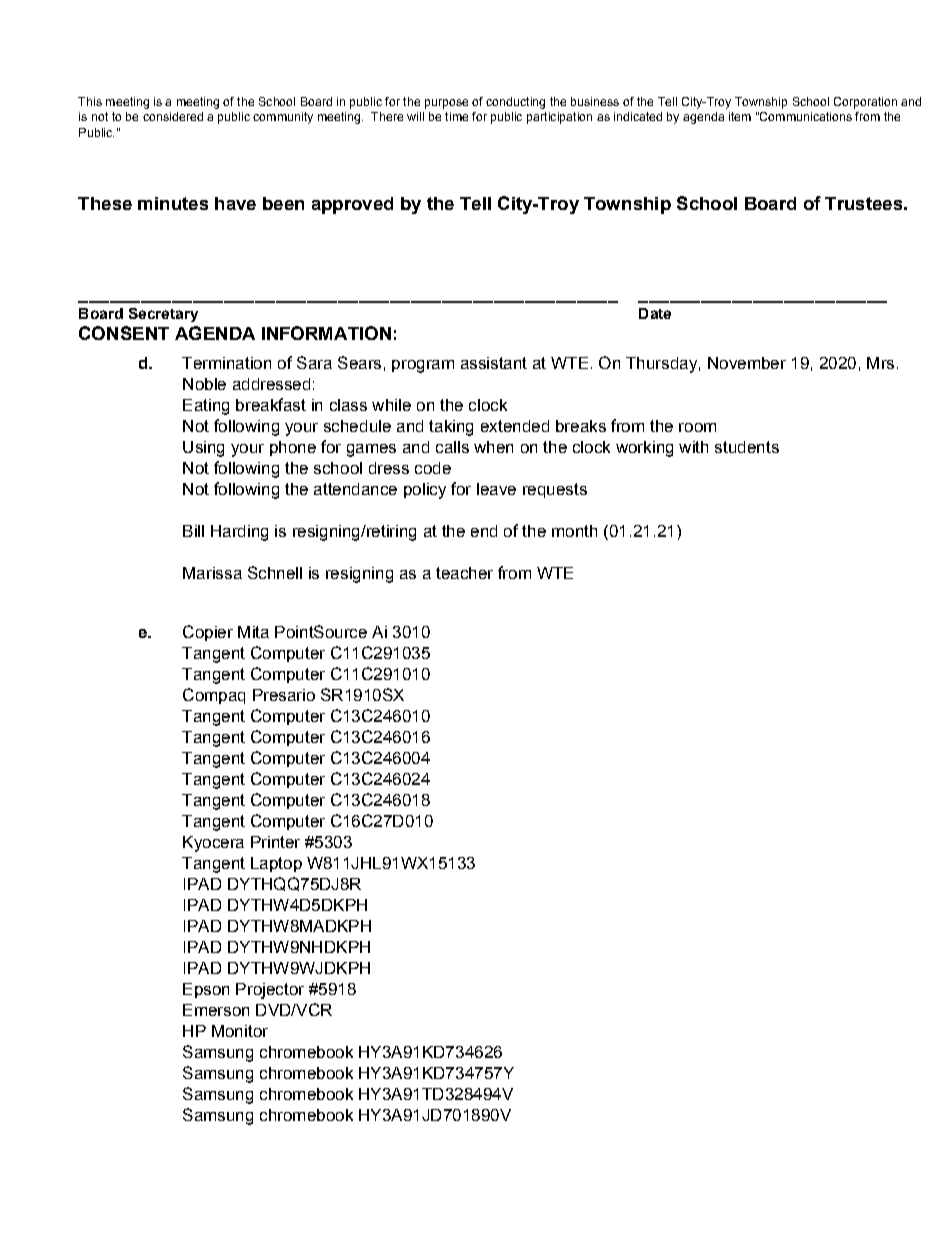 This screenshot has height=1233, width=952. Describe the element at coordinates (275, 842) in the screenshot. I see `Printer` at that location.
